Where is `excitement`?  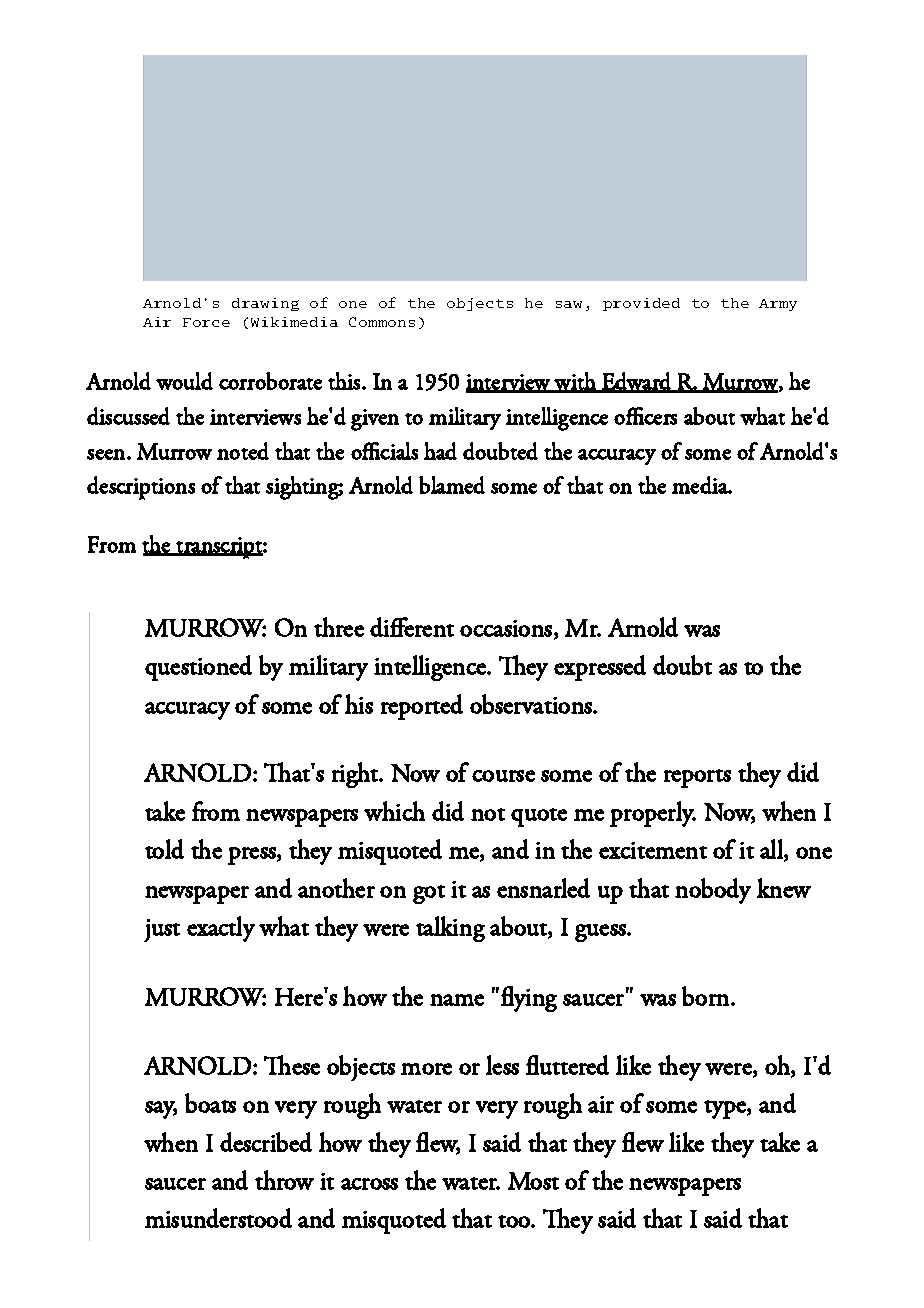 excitement is located at coordinates (653, 850).
